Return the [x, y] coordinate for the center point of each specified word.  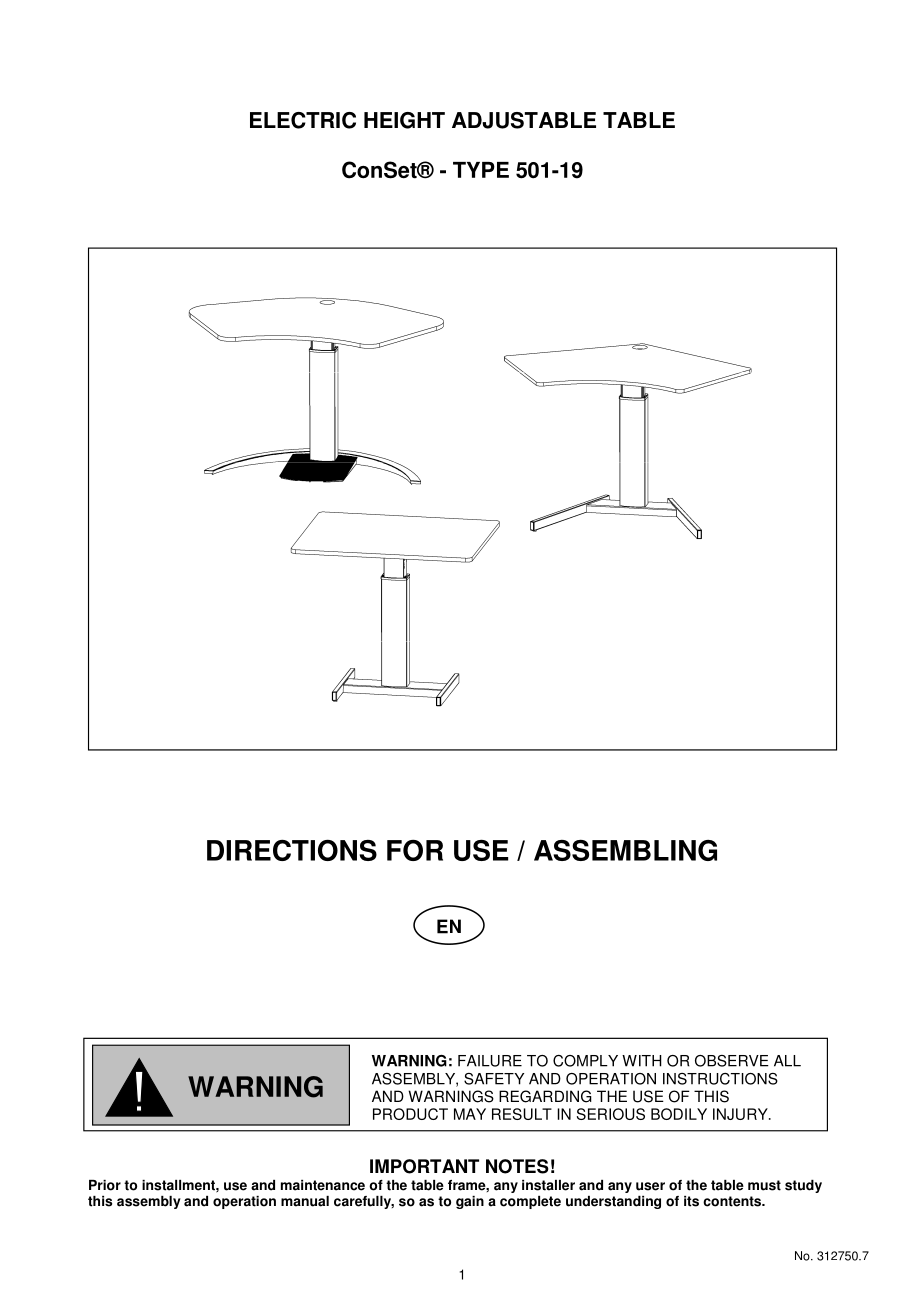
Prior [105, 1185]
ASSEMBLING [625, 850]
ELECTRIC [303, 120]
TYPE [481, 170]
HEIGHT [404, 120]
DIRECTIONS [292, 850]
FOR [415, 850]
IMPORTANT [424, 1166]
